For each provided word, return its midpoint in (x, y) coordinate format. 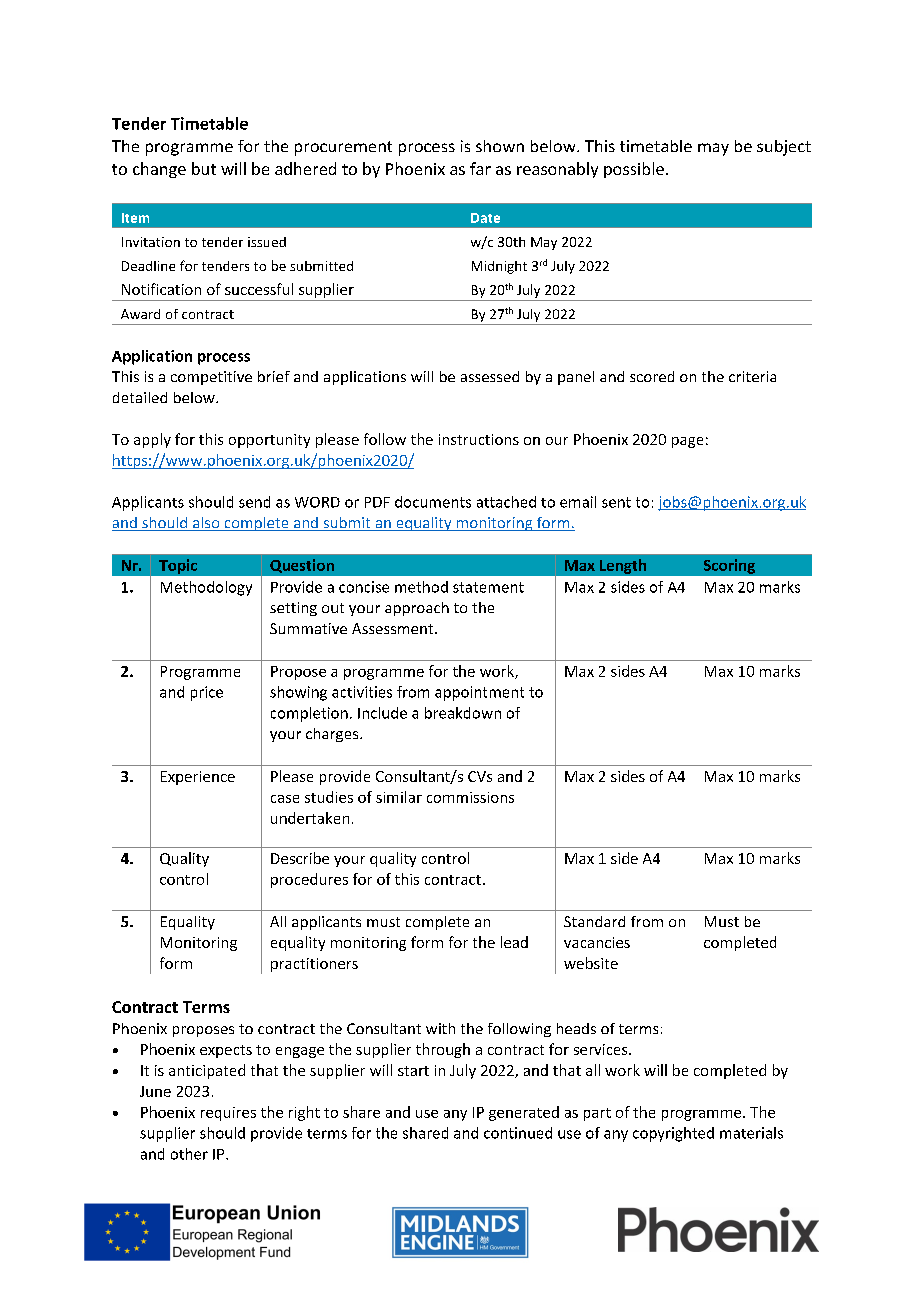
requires (228, 1114)
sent (616, 502)
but (204, 168)
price (207, 693)
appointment (479, 693)
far (480, 168)
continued (518, 1133)
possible (634, 170)
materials (751, 1133)
